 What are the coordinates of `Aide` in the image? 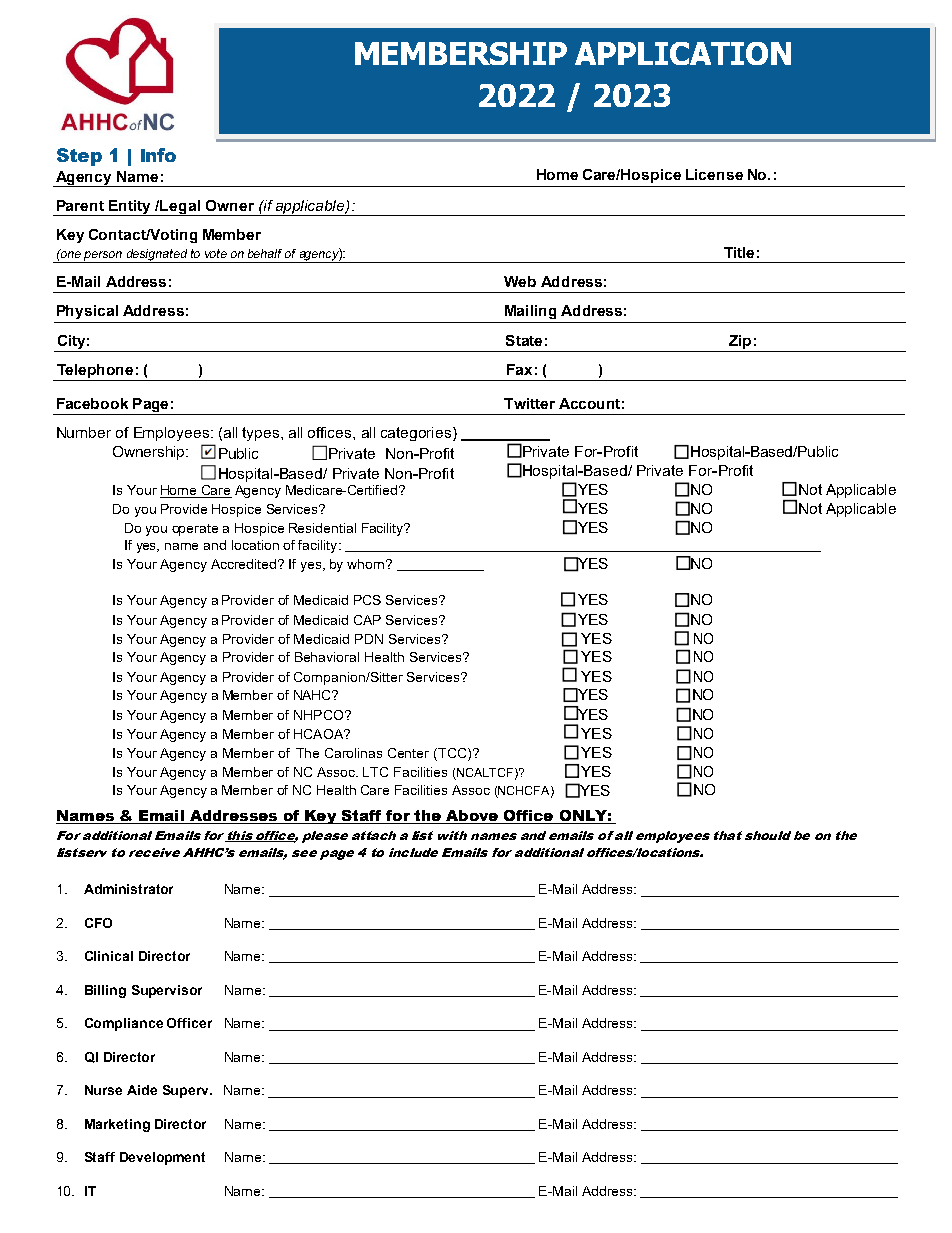 It's located at (142, 1090).
